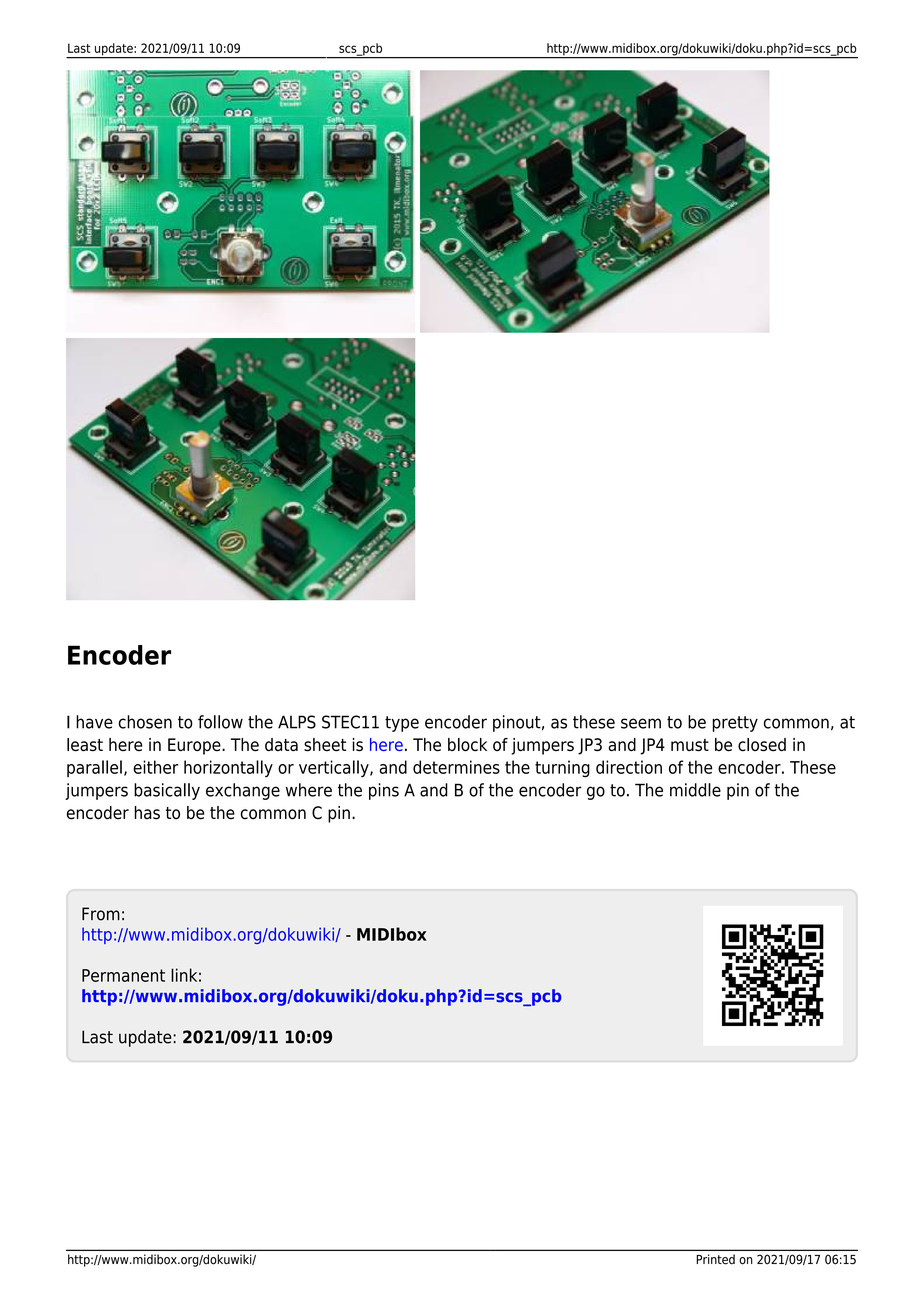 Image resolution: width=924 pixels, height=1308 pixels. I want to click on vertically, so click(335, 768).
